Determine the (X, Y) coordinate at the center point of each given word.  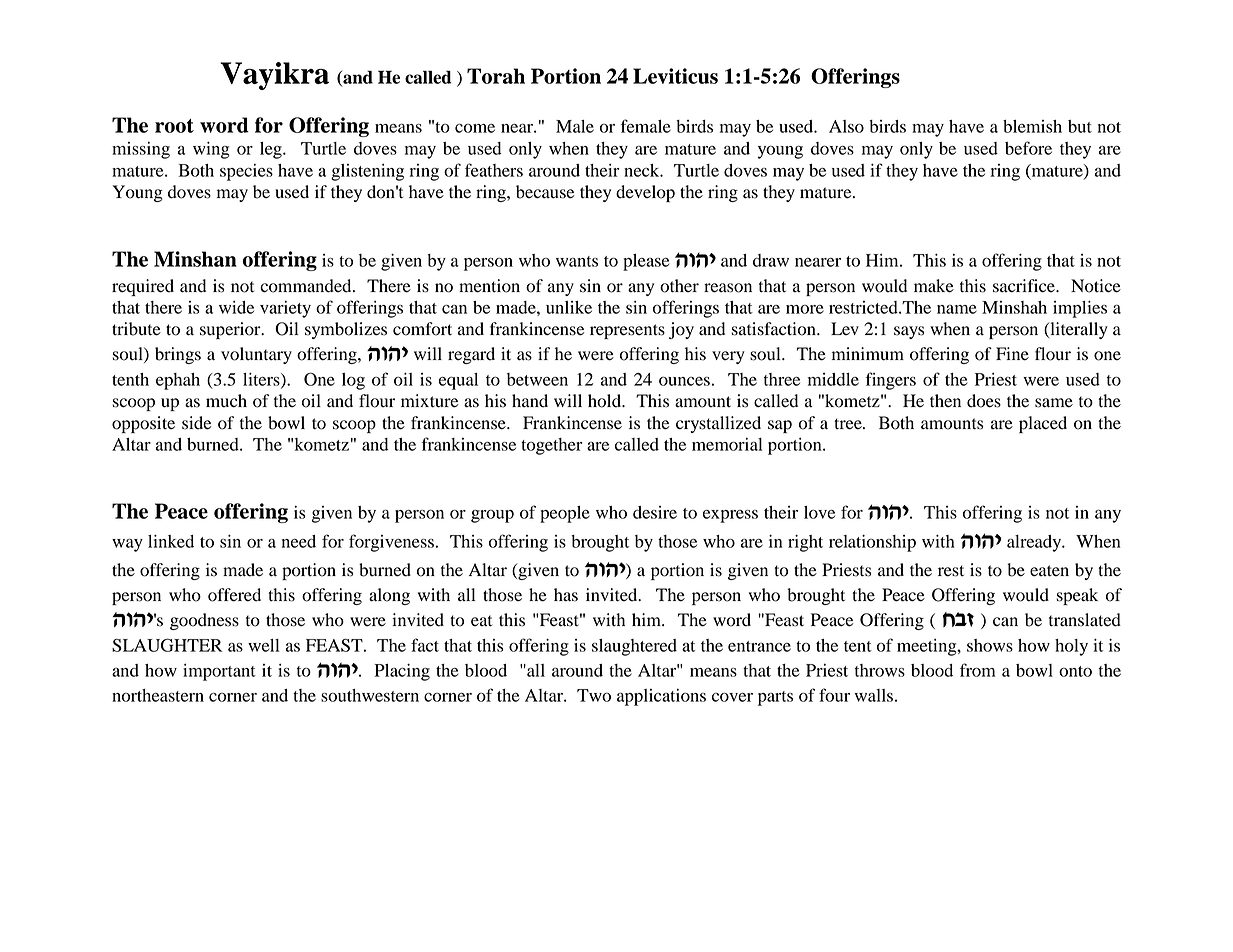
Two (594, 695)
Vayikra (274, 76)
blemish (1032, 126)
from (978, 670)
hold (606, 401)
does (984, 401)
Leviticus (675, 76)
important (219, 672)
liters (262, 380)
